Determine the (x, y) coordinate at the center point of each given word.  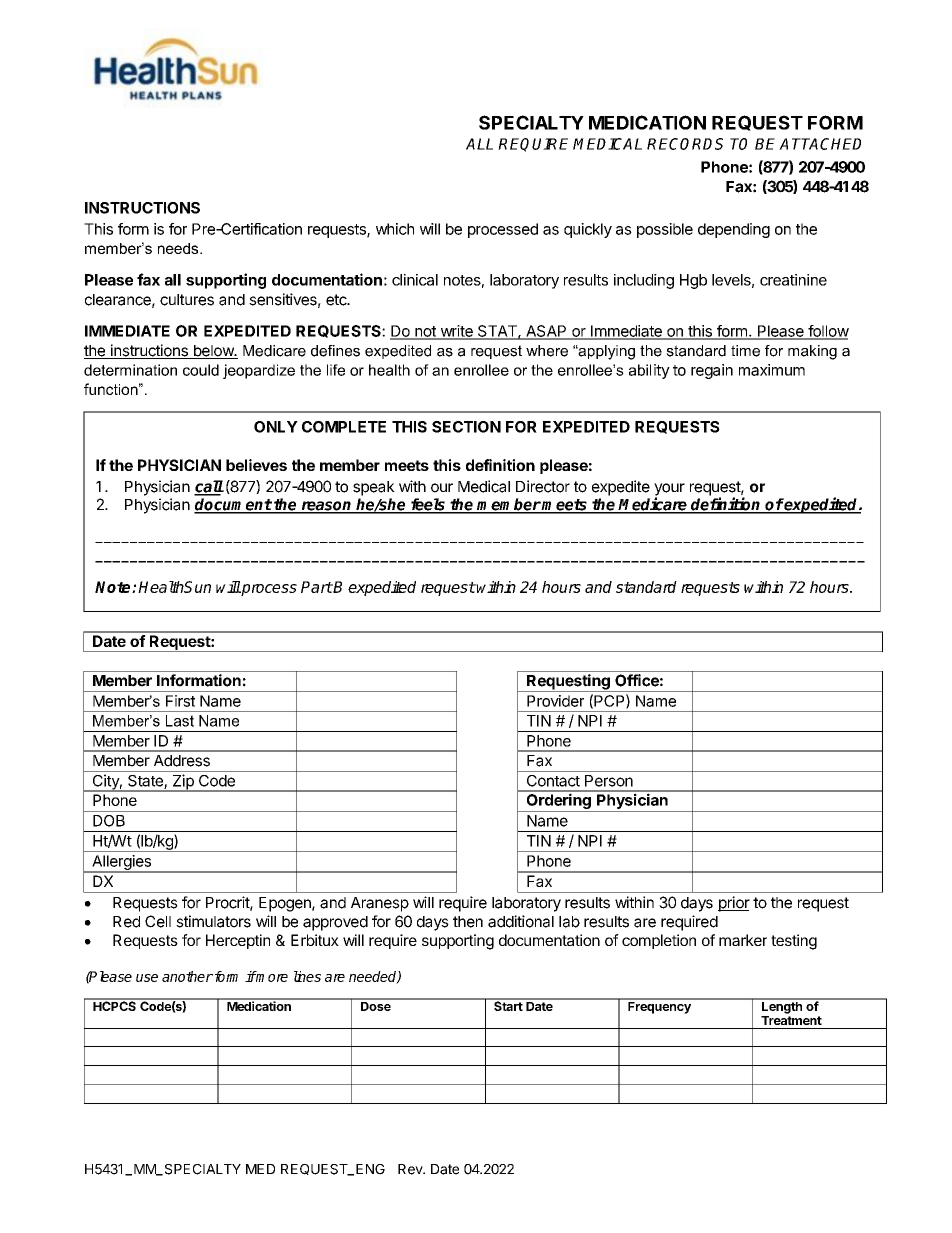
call (209, 487)
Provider (555, 701)
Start (508, 1005)
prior (734, 904)
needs (179, 248)
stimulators (213, 921)
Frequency (659, 1006)
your (669, 490)
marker (743, 940)
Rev (411, 1169)
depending (734, 230)
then (468, 922)
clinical (415, 280)
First (180, 701)
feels (428, 505)
